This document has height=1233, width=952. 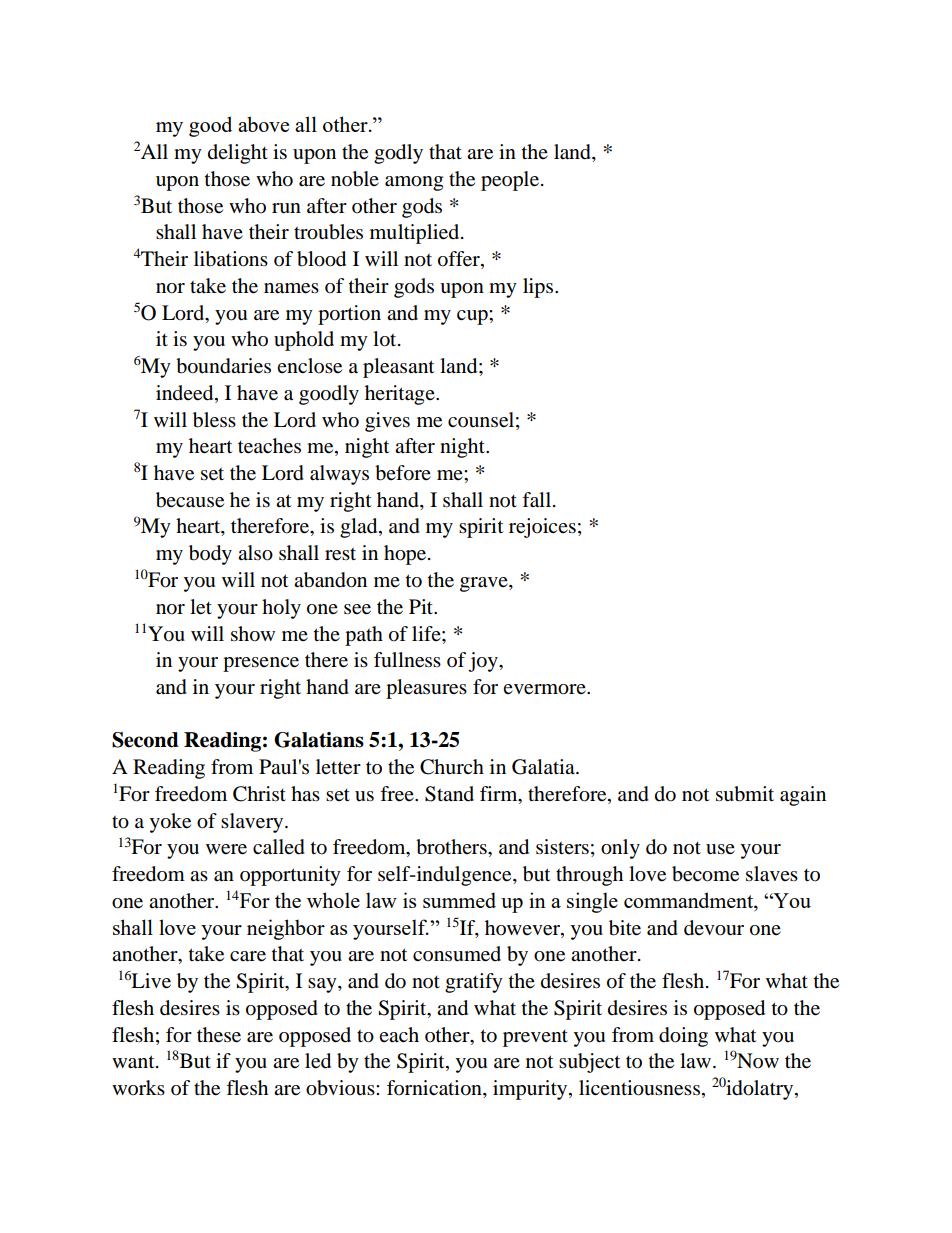 I want to click on doing, so click(x=683, y=1037).
